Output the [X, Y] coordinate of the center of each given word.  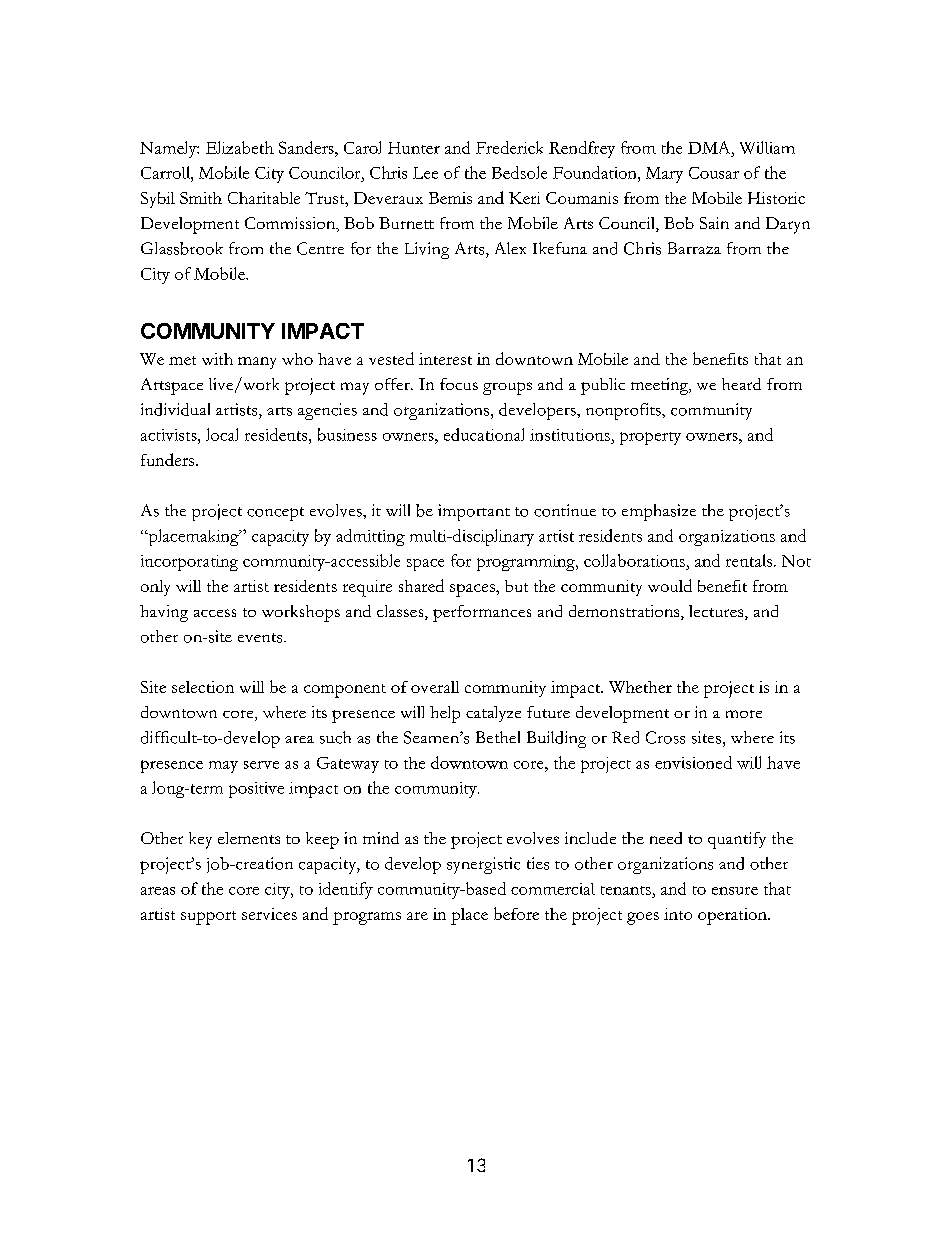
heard [741, 384]
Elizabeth [240, 147]
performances [482, 613]
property [650, 438]
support [208, 918]
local [222, 434]
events [261, 638]
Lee [425, 173]
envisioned [693, 762]
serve [261, 765]
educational [484, 434]
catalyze [493, 714]
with [217, 359]
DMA [710, 147]
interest [445, 359]
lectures [717, 612]
